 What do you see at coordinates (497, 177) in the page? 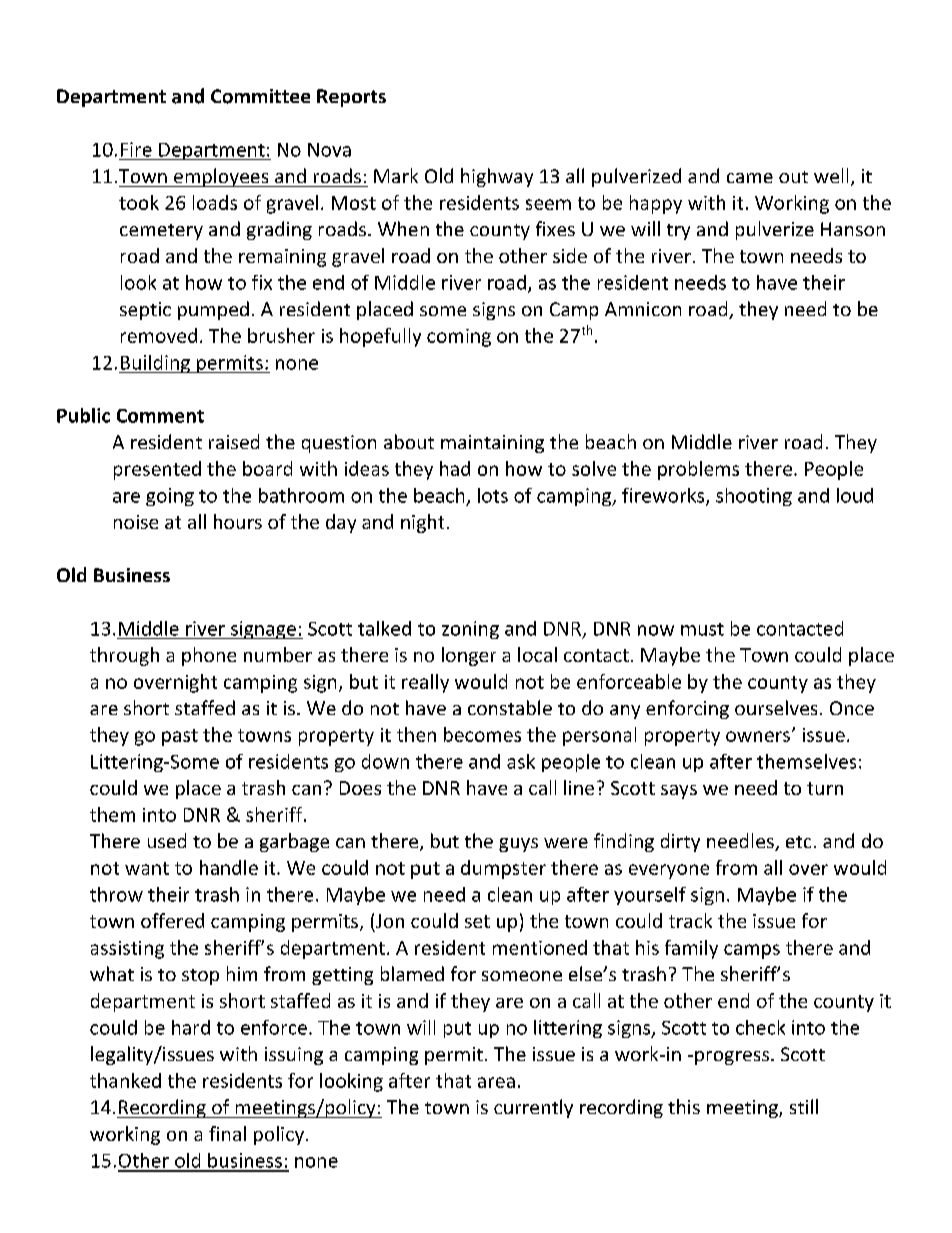
I see `highway` at bounding box center [497, 177].
